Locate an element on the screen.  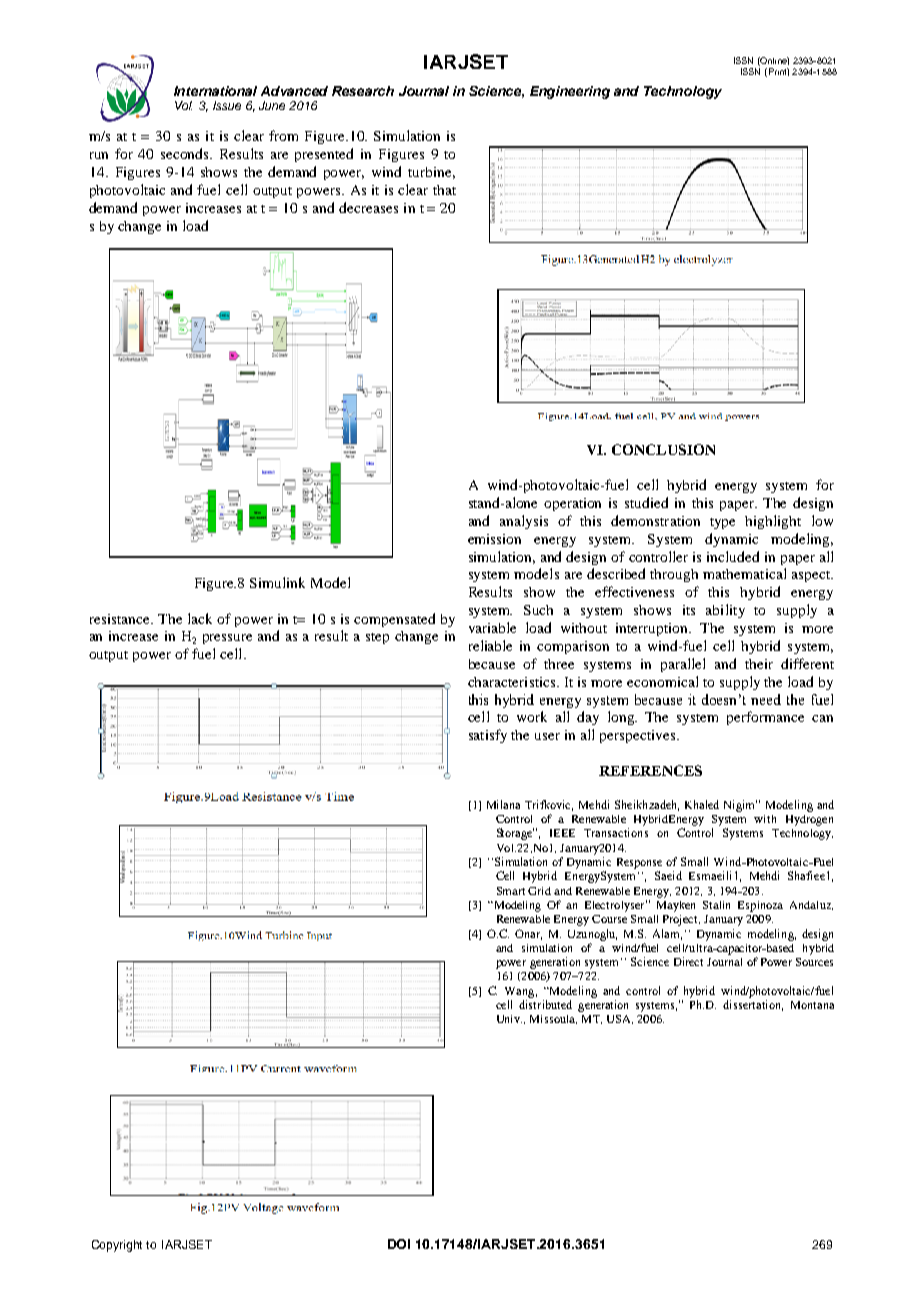
that is located at coordinates (444, 190).
